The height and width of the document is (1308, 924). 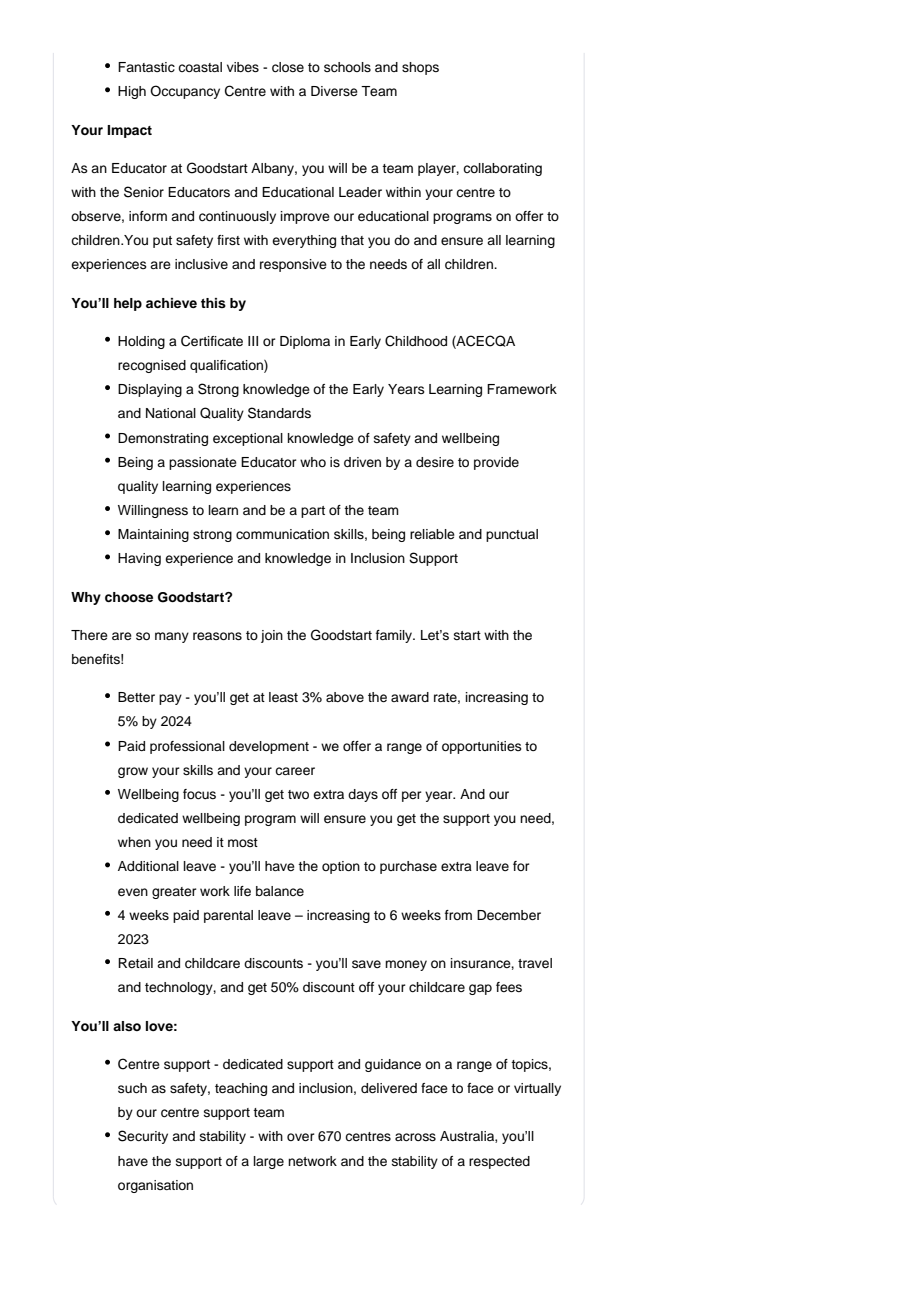 I want to click on recognised, so click(x=152, y=366).
